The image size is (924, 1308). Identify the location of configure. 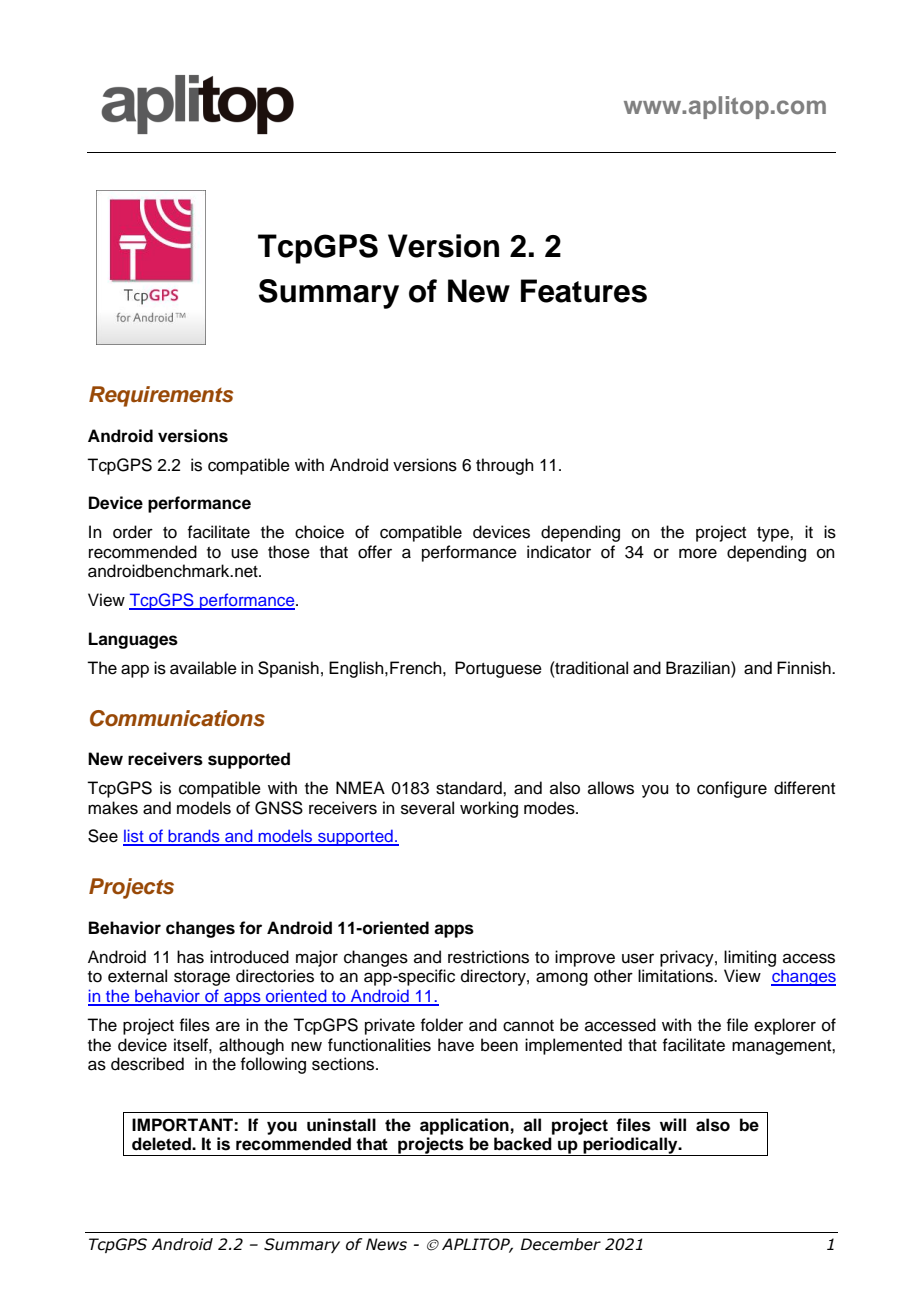
(732, 789).
